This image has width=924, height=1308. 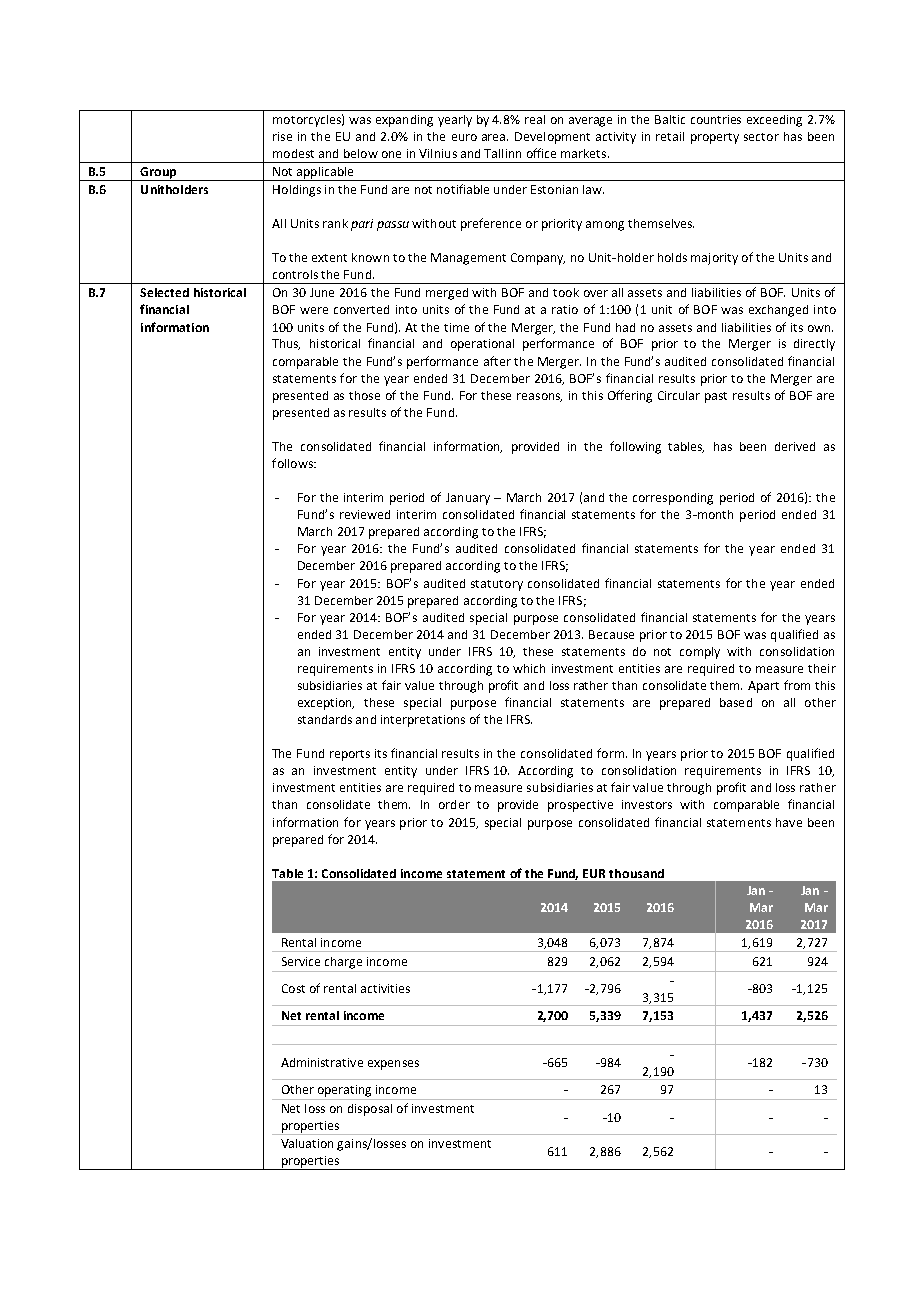 I want to click on exception, so click(x=326, y=704).
